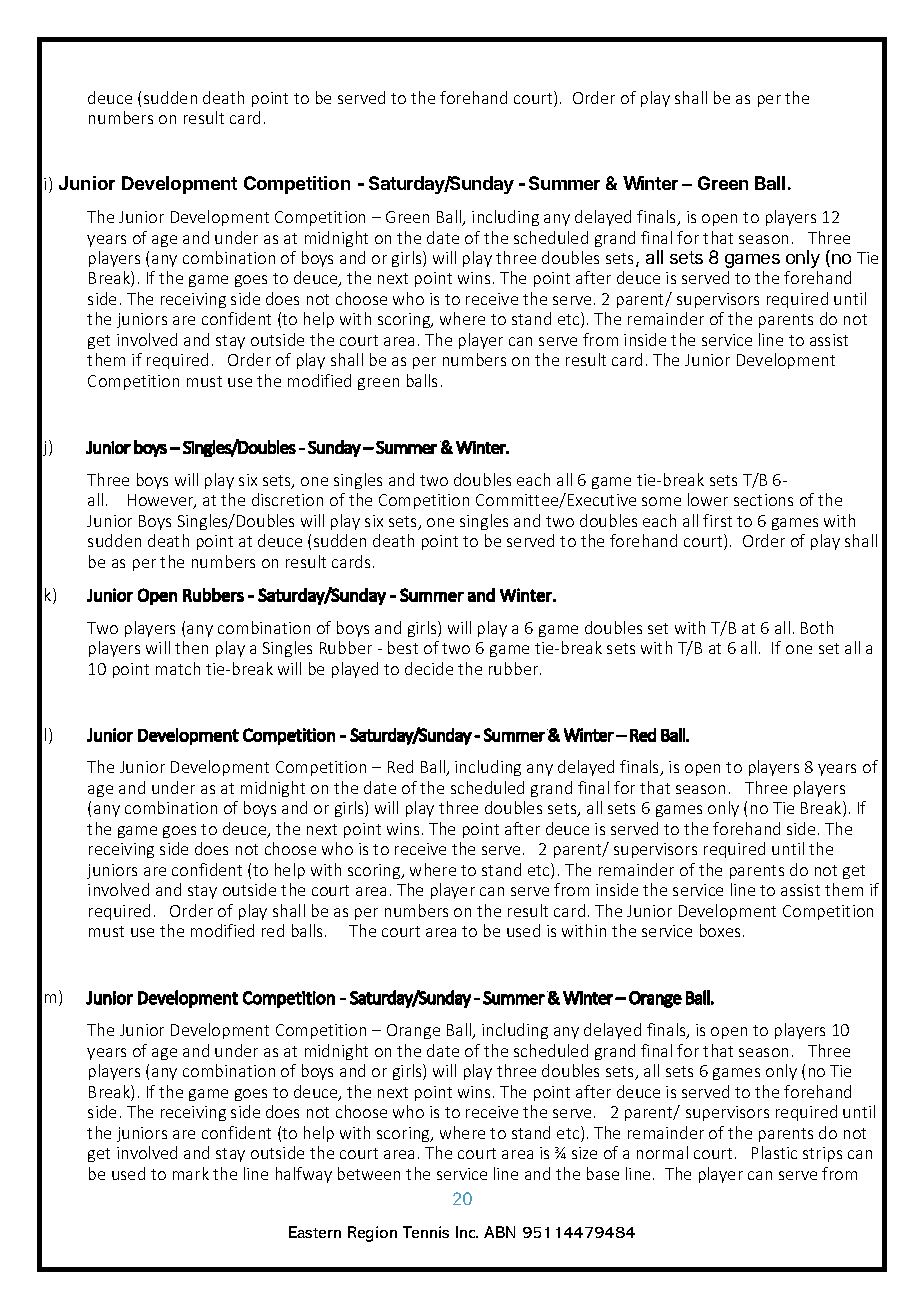 This page has height=1309, width=924. Describe the element at coordinates (178, 668) in the page. I see `match` at that location.
